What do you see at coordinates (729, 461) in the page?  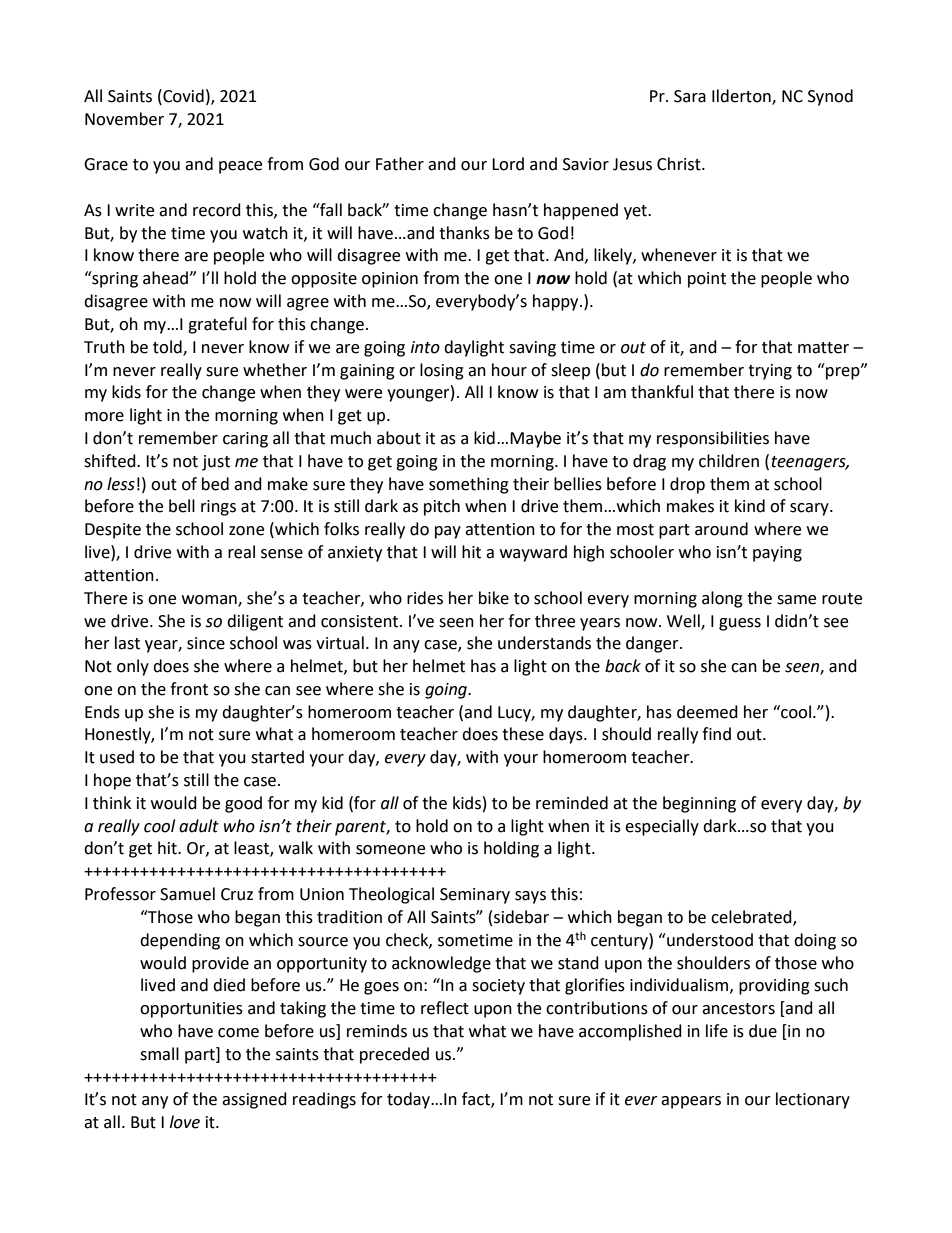 I see `children` at bounding box center [729, 461].
